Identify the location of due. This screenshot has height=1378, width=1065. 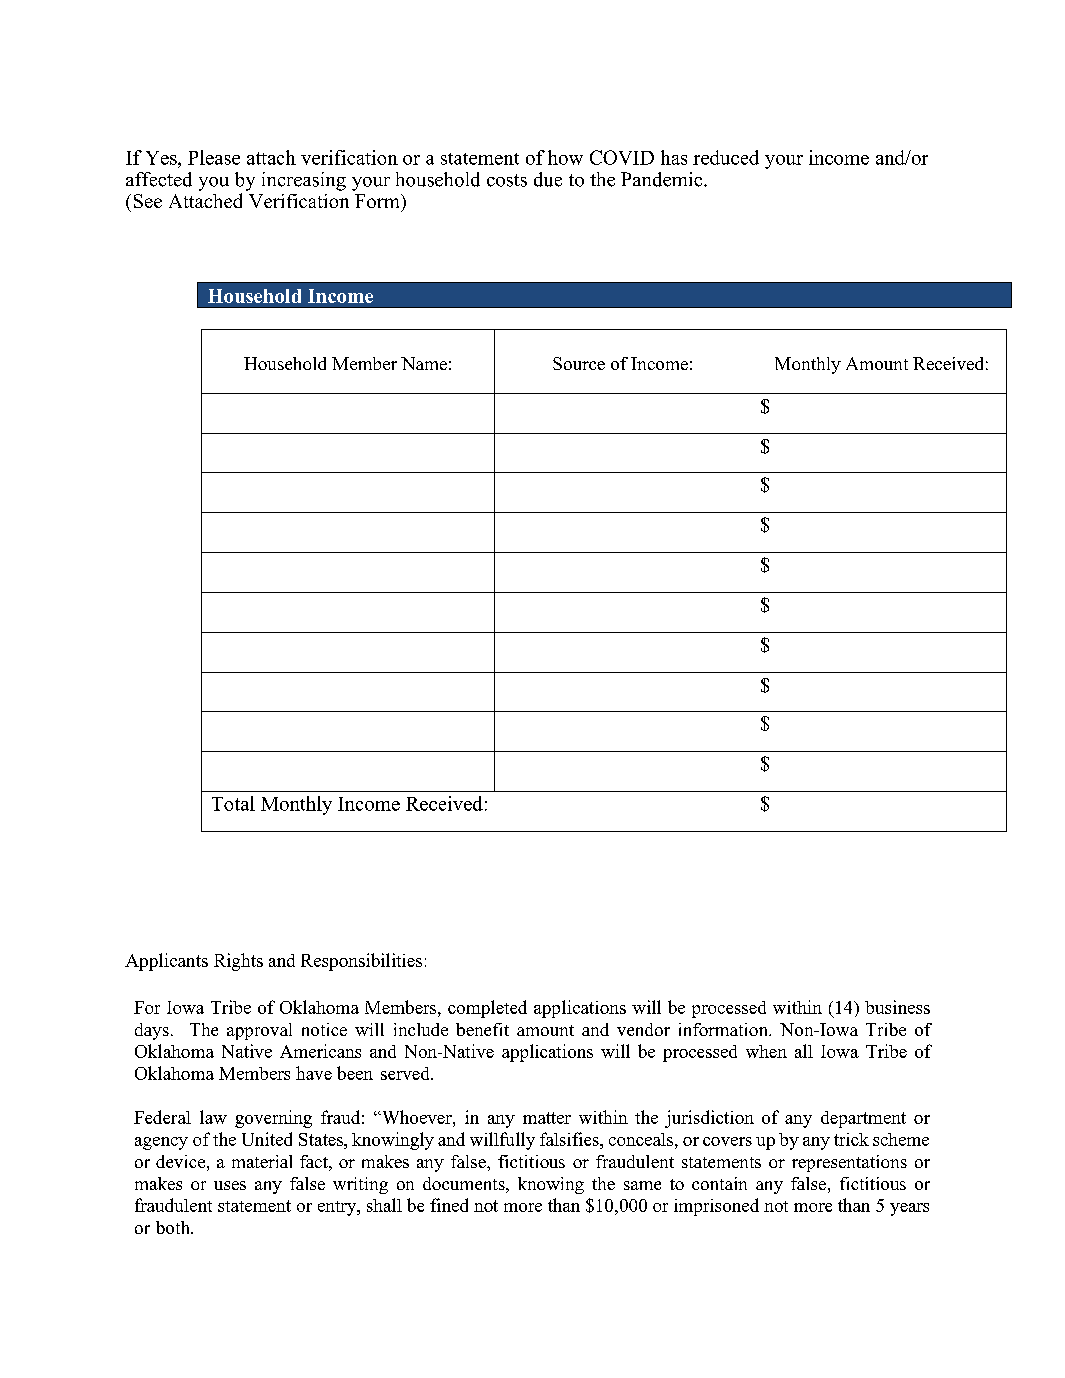
(548, 179).
